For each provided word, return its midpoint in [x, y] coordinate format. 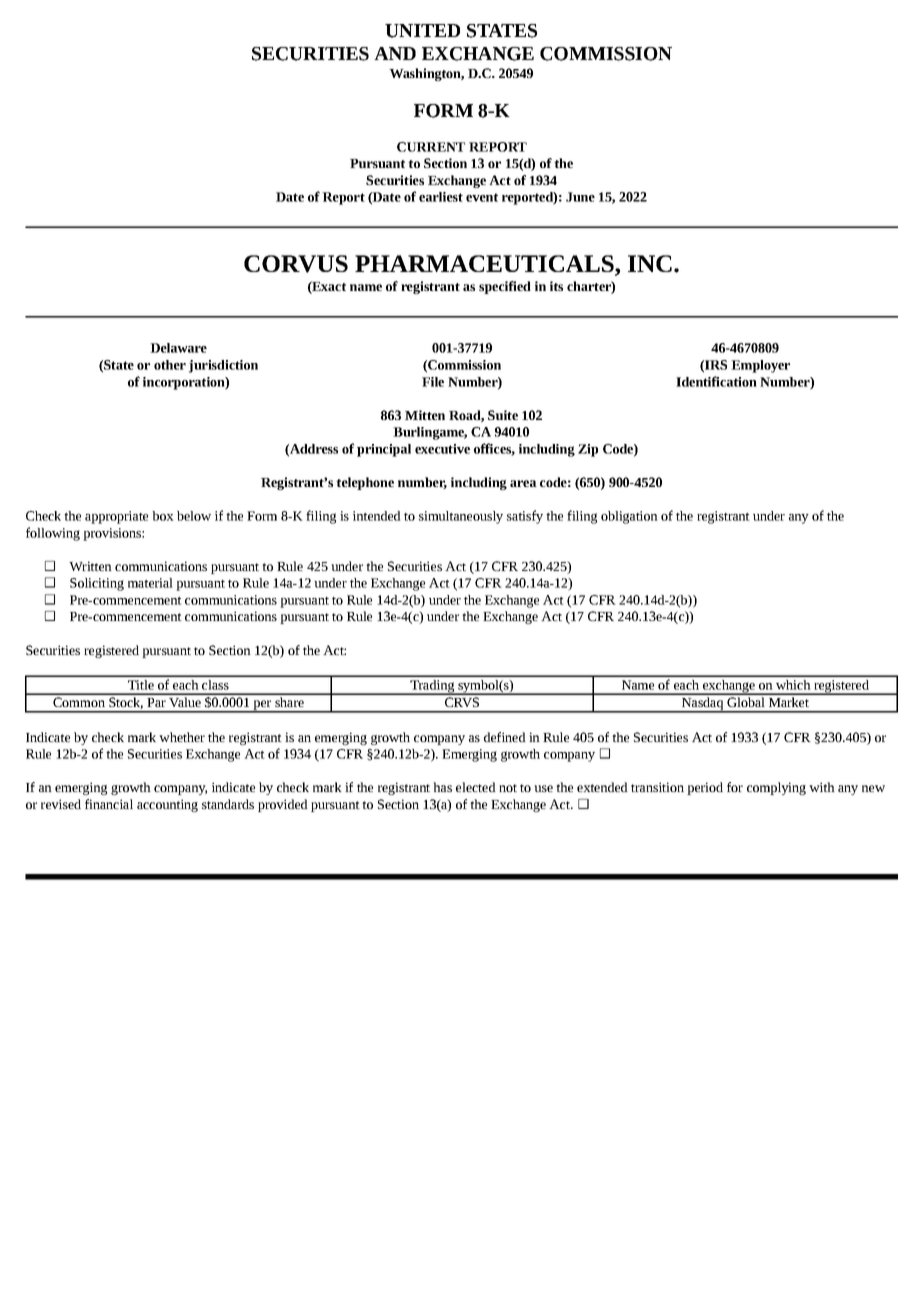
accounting [167, 805]
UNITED [422, 31]
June [580, 197]
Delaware [178, 348]
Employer [760, 366]
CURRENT [431, 147]
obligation [629, 517]
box [163, 516]
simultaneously [461, 517]
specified [505, 287]
